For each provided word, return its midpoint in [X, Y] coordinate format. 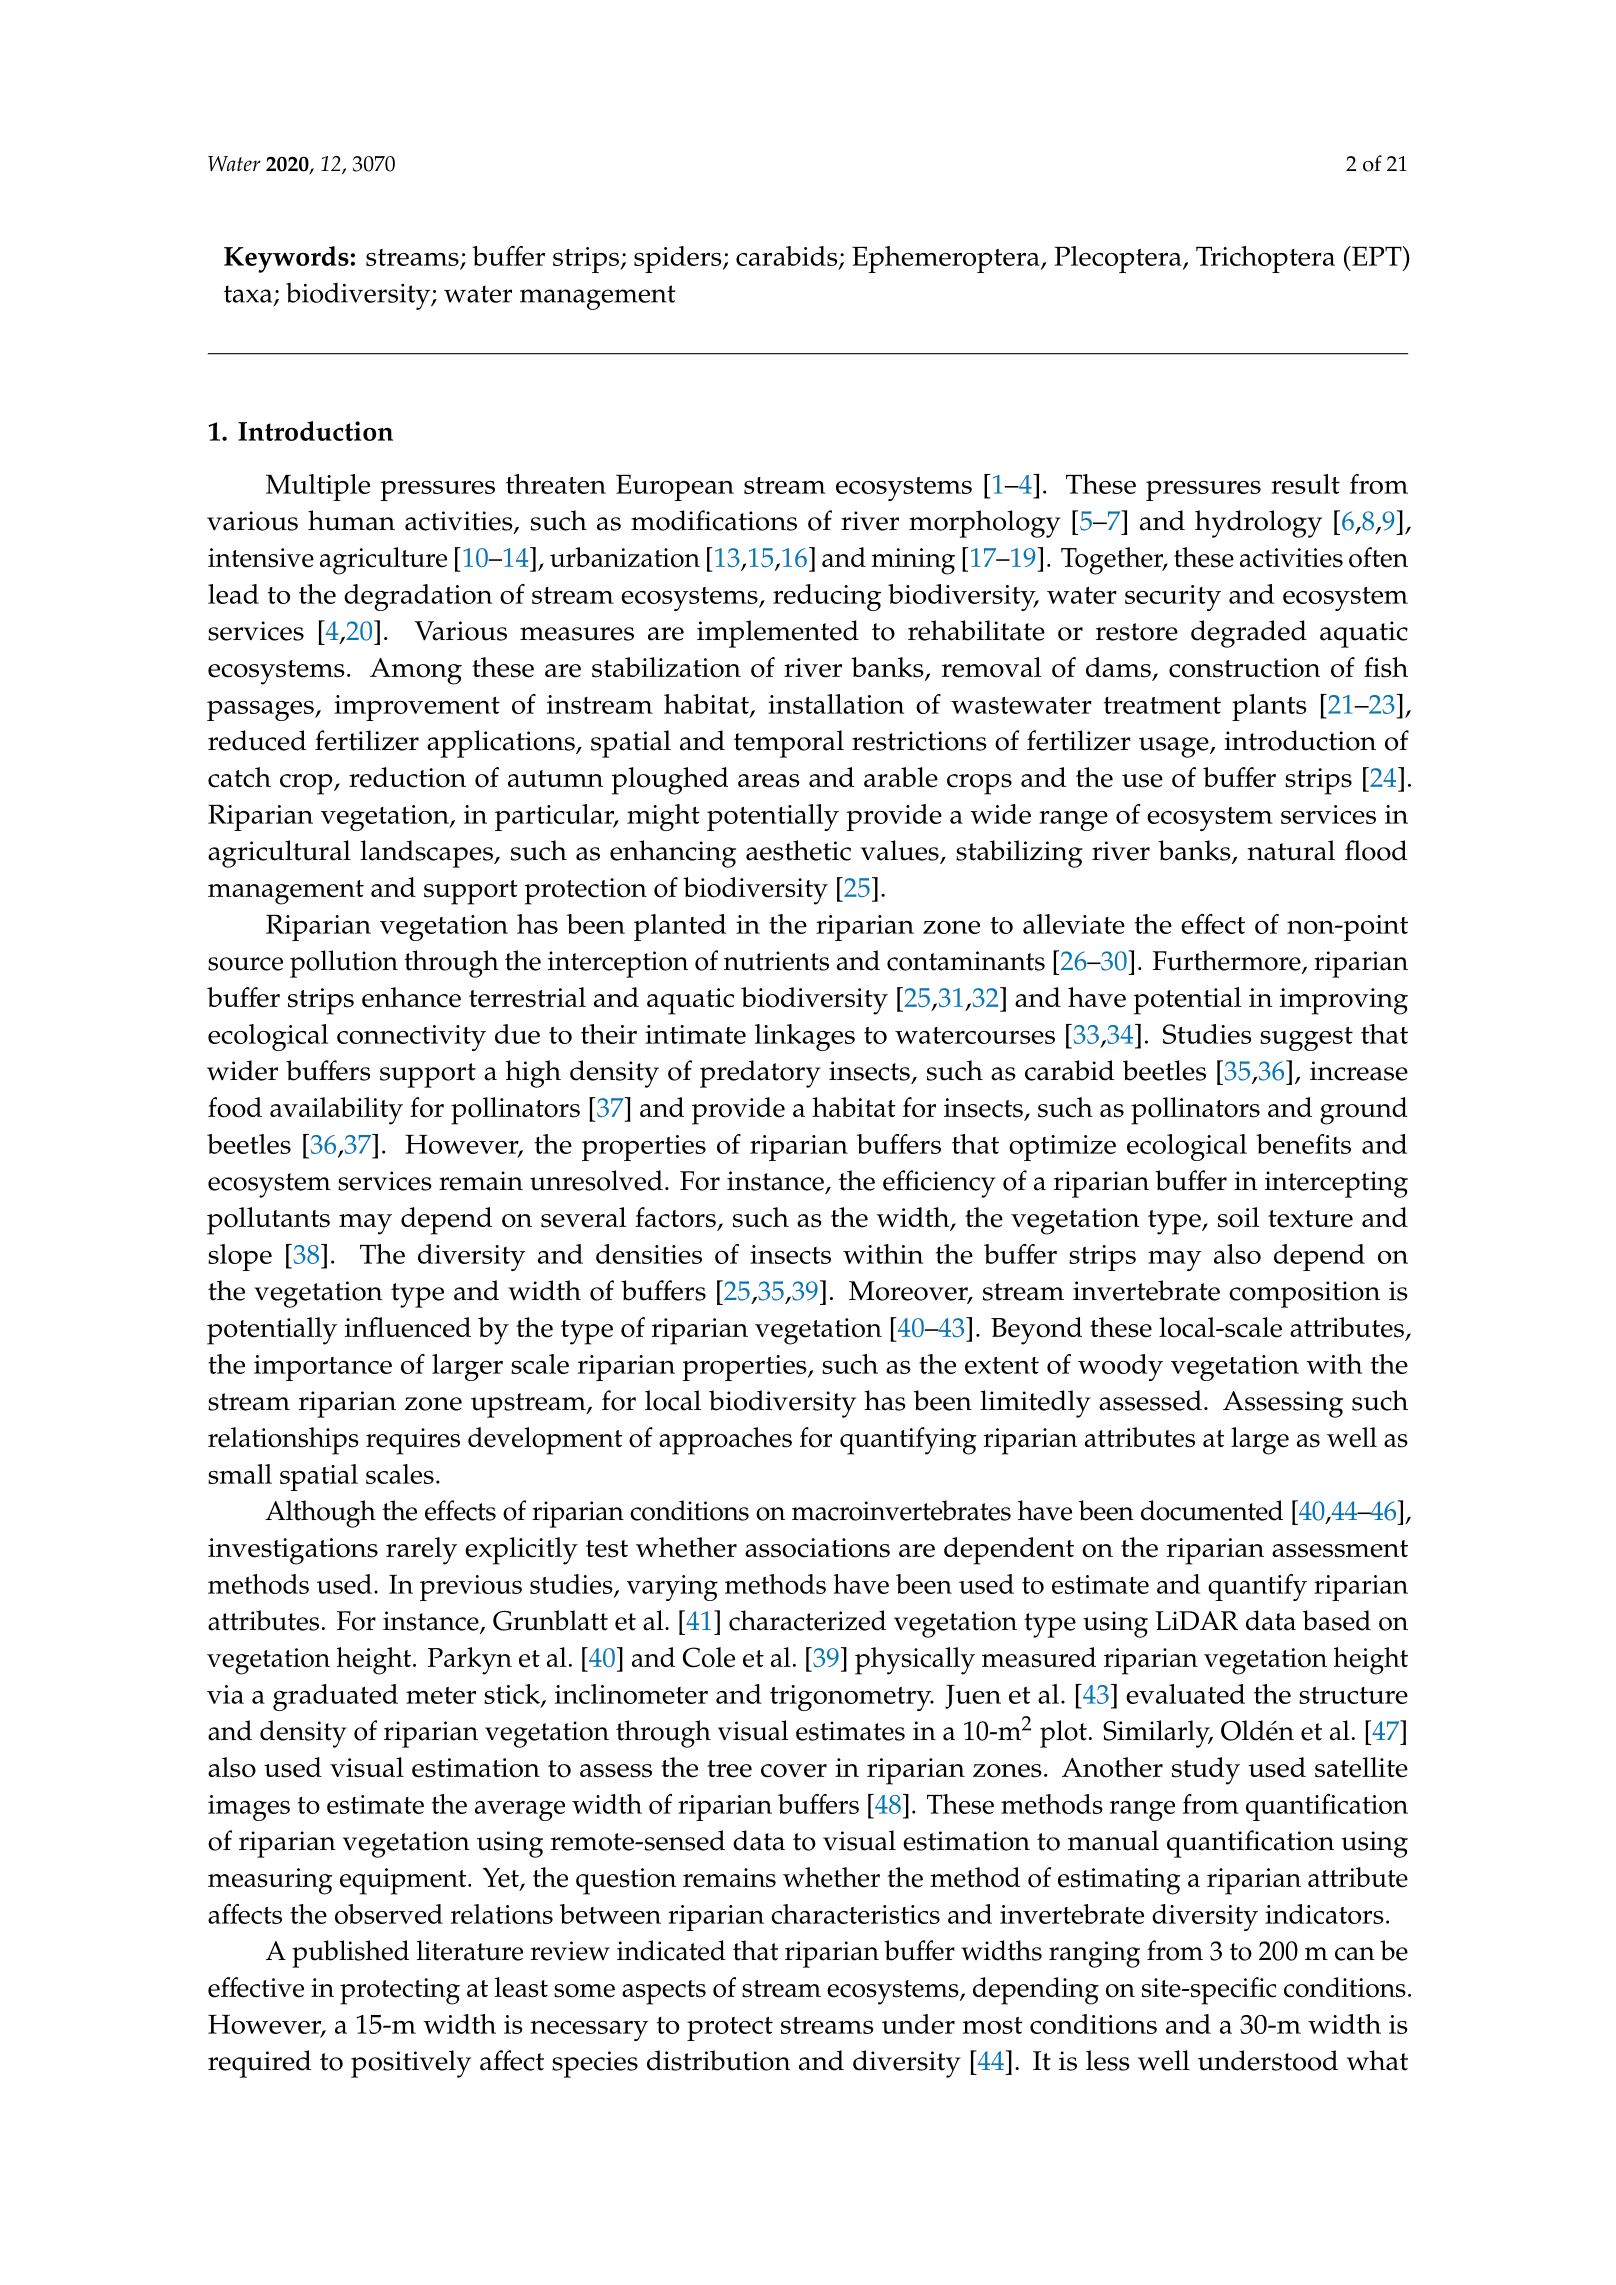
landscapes [427, 854]
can [1355, 1954]
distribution [718, 2060]
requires [413, 1441]
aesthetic [798, 850]
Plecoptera [1119, 259]
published [350, 1954]
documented [1212, 1510]
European [675, 487]
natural [1291, 850]
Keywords [286, 259]
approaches [725, 1441]
